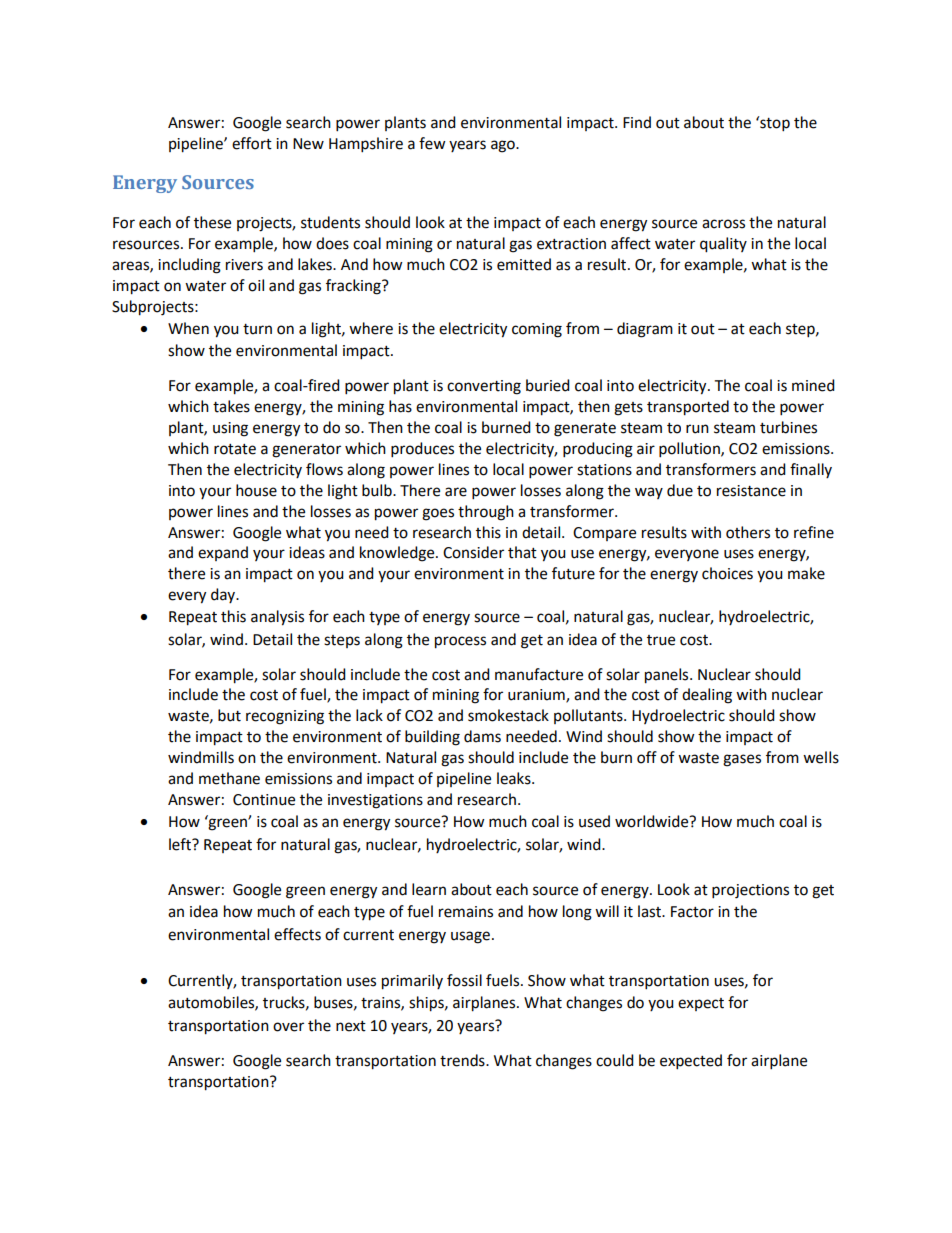 The width and height of the screenshot is (952, 1233). Describe the element at coordinates (522, 552) in the screenshot. I see `that` at that location.
